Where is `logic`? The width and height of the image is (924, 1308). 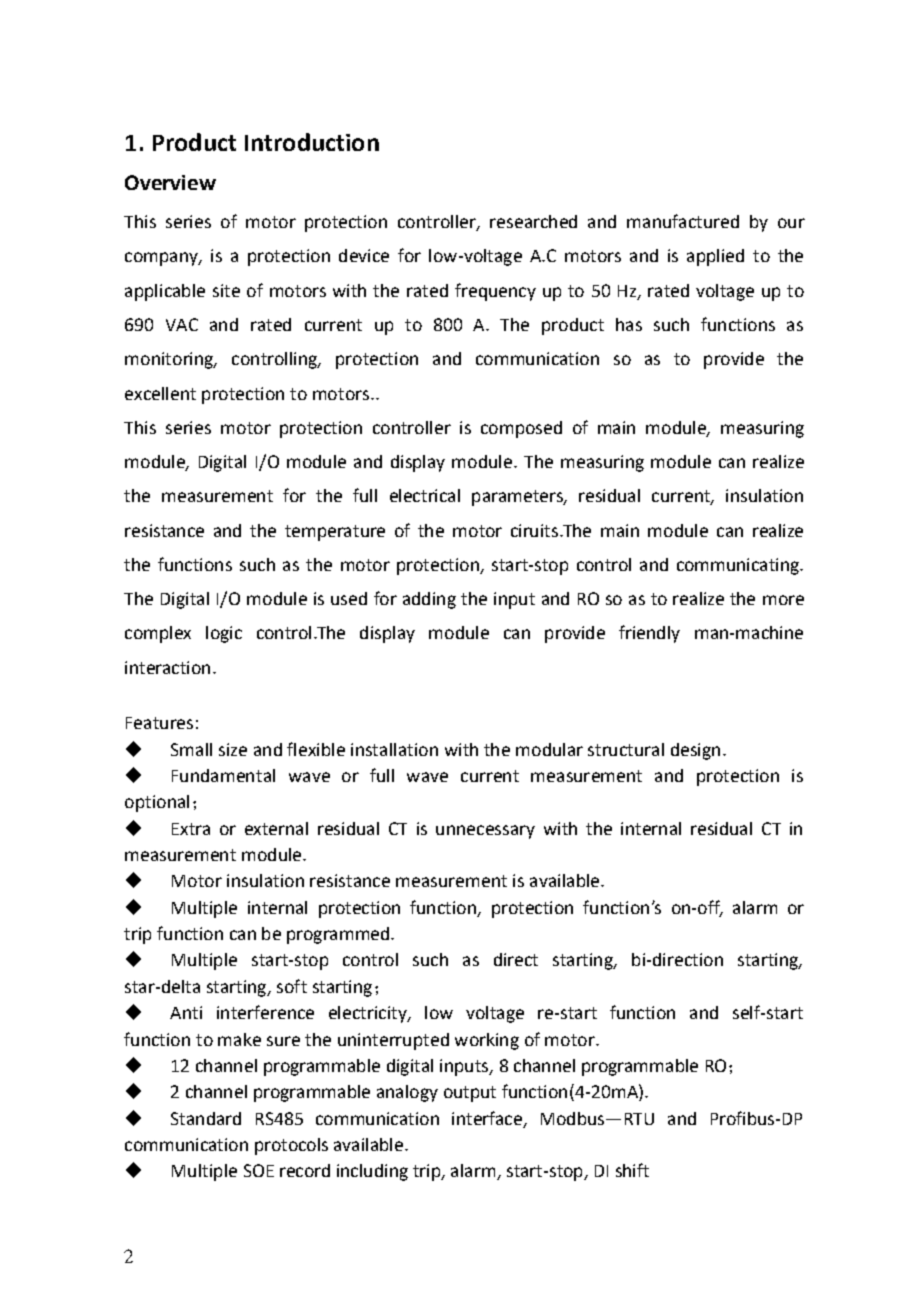
logic is located at coordinates (224, 634).
